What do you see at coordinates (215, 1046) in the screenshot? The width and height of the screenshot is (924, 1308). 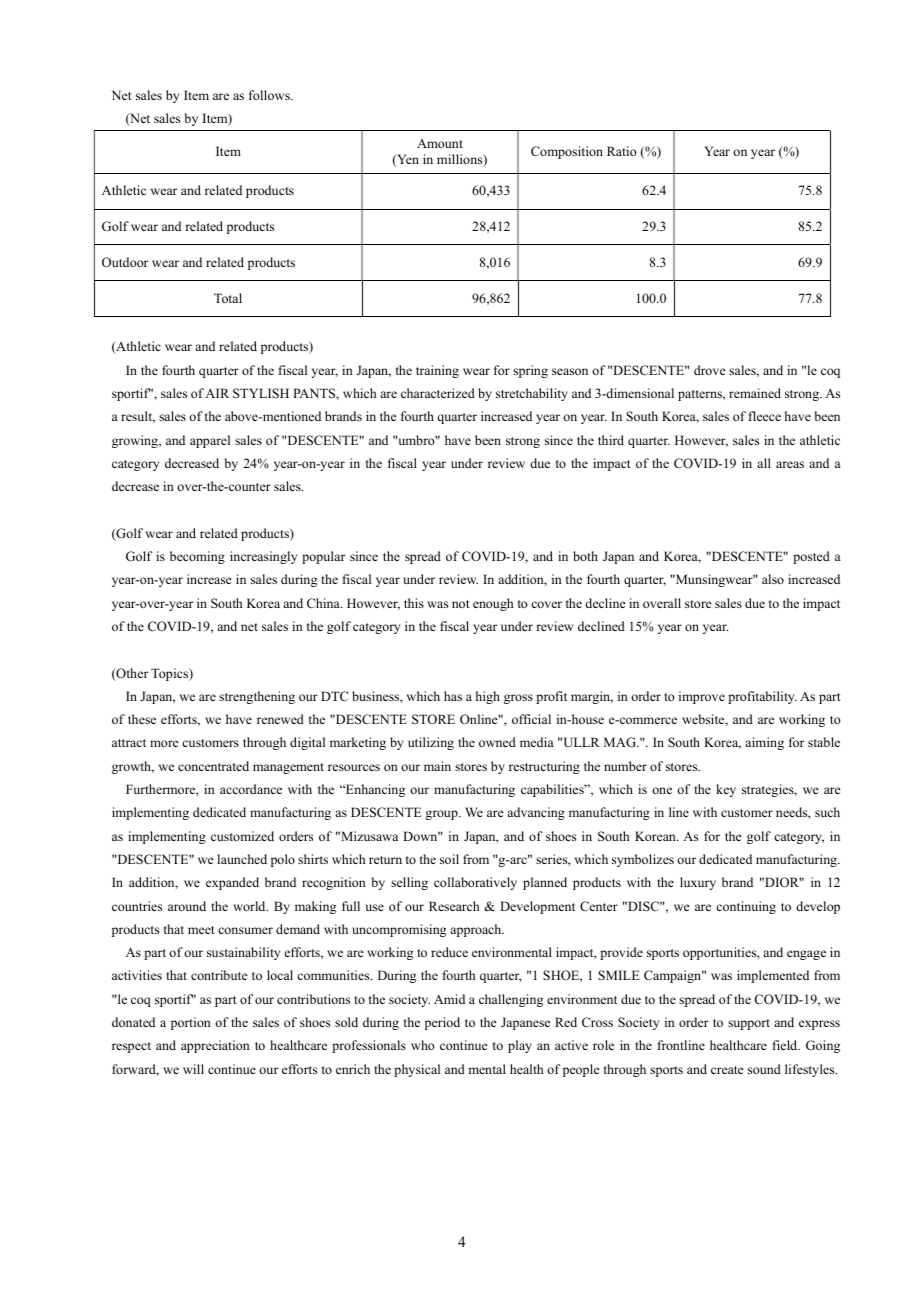 I see `appreciation` at bounding box center [215, 1046].
